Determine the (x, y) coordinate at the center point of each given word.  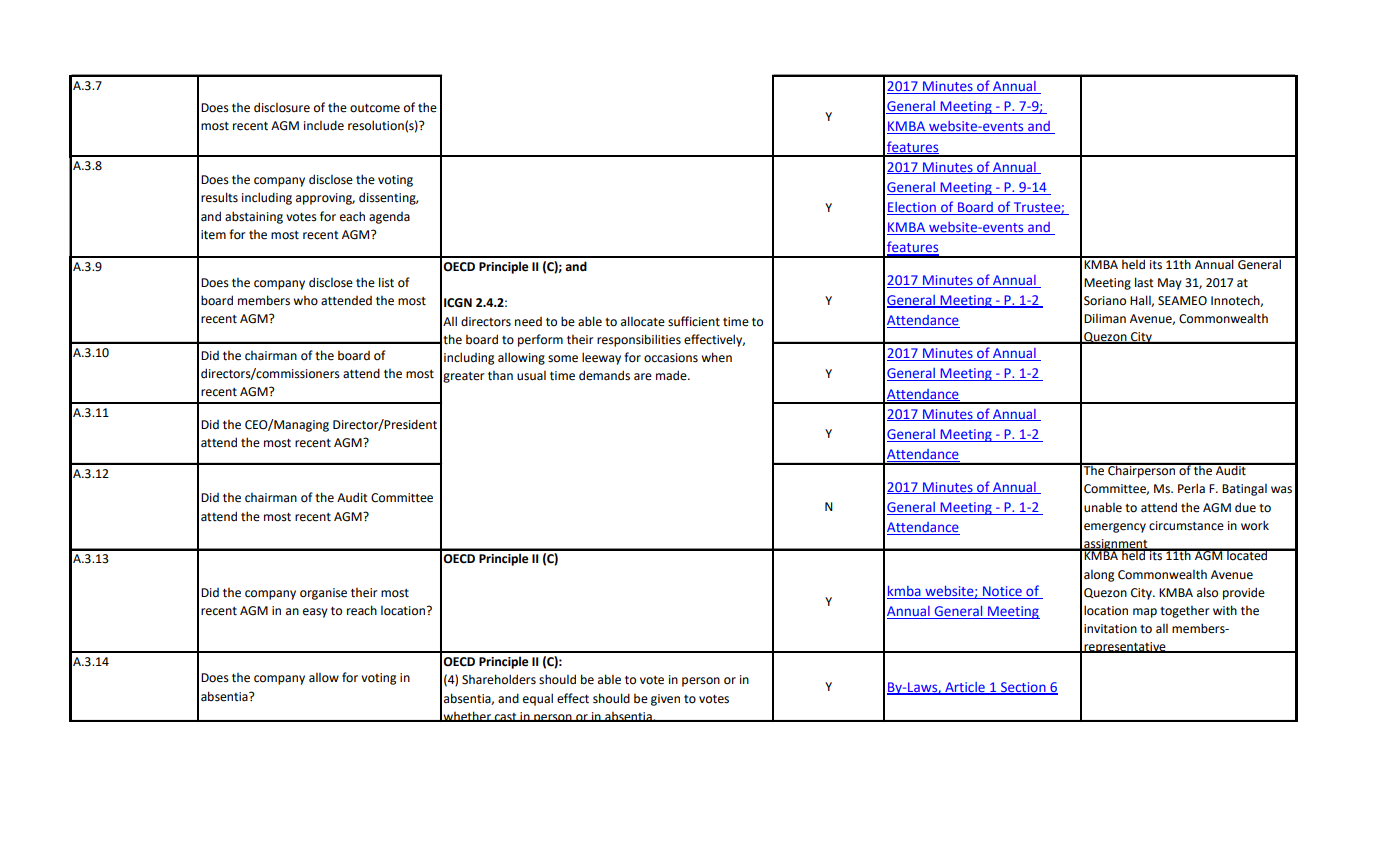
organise (323, 594)
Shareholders (499, 679)
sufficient (694, 321)
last (1144, 282)
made (672, 375)
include (324, 125)
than (500, 376)
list (386, 282)
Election (912, 208)
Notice (1002, 592)
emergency (1115, 528)
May (1170, 284)
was (1281, 490)
